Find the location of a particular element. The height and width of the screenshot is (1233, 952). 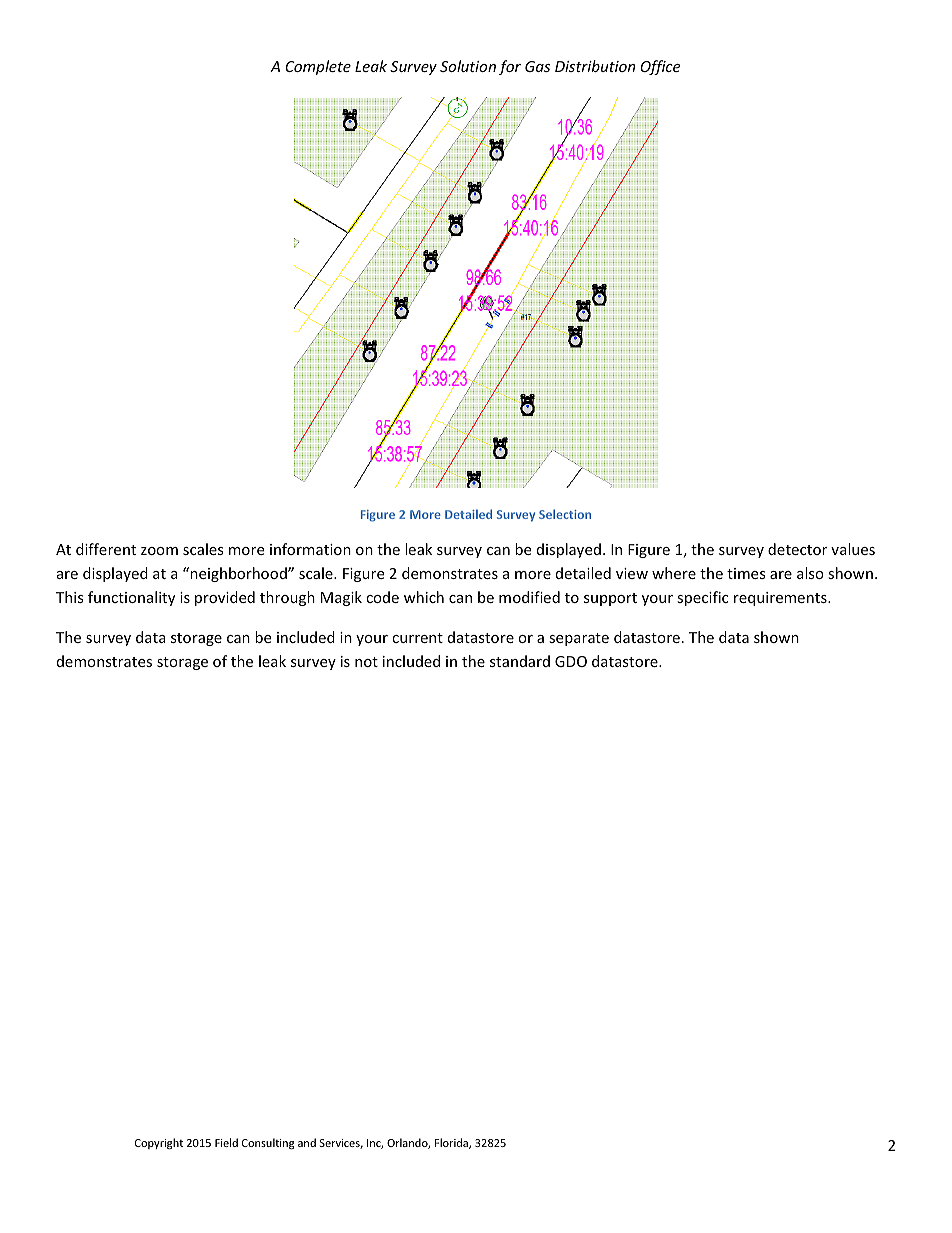

Complete is located at coordinates (318, 67).
